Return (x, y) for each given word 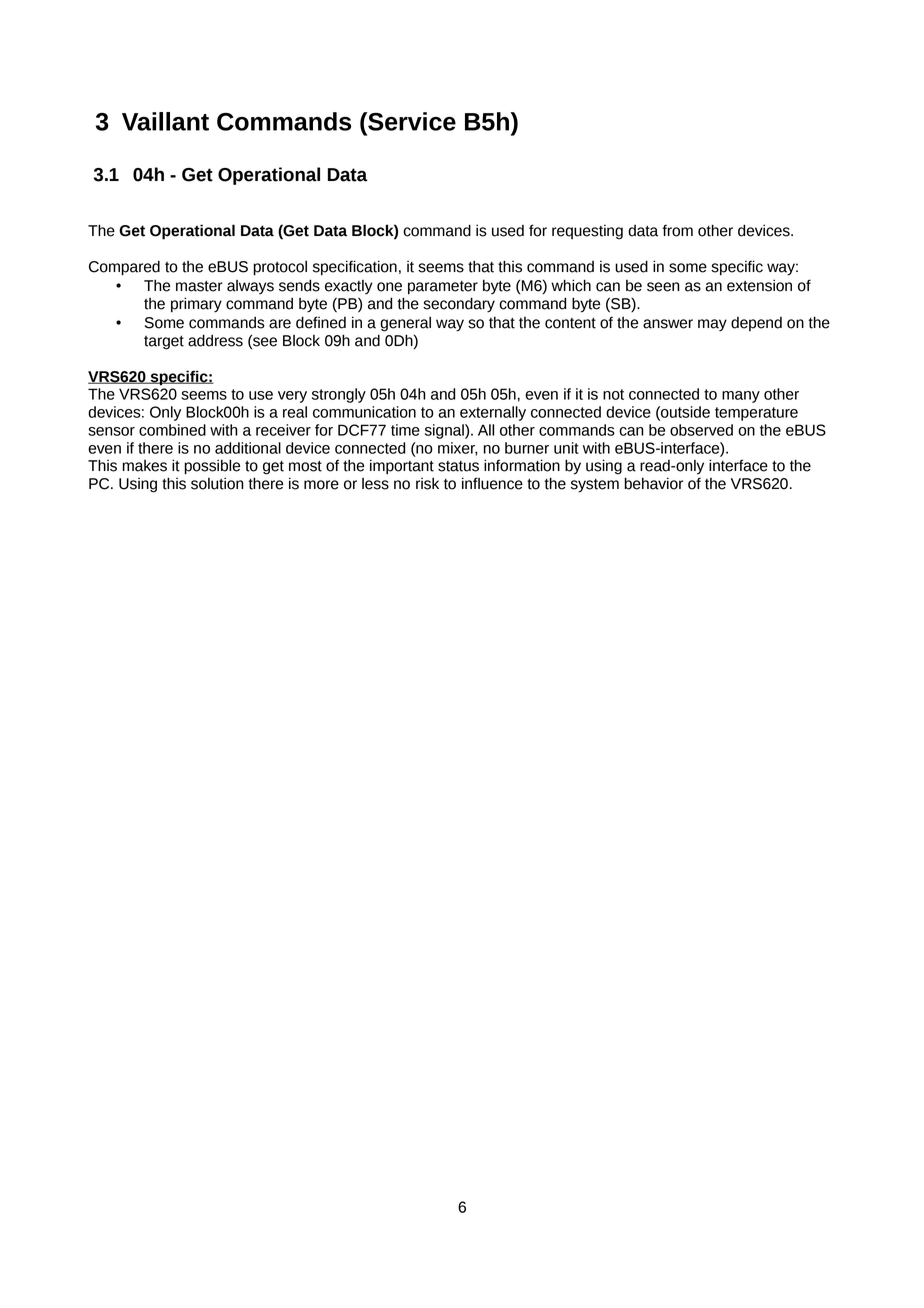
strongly (339, 395)
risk (427, 483)
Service (411, 121)
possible (212, 467)
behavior (653, 483)
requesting (587, 232)
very (292, 397)
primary (196, 305)
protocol (280, 268)
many (741, 397)
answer (668, 324)
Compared (124, 268)
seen (663, 287)
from (677, 230)
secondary (459, 305)
